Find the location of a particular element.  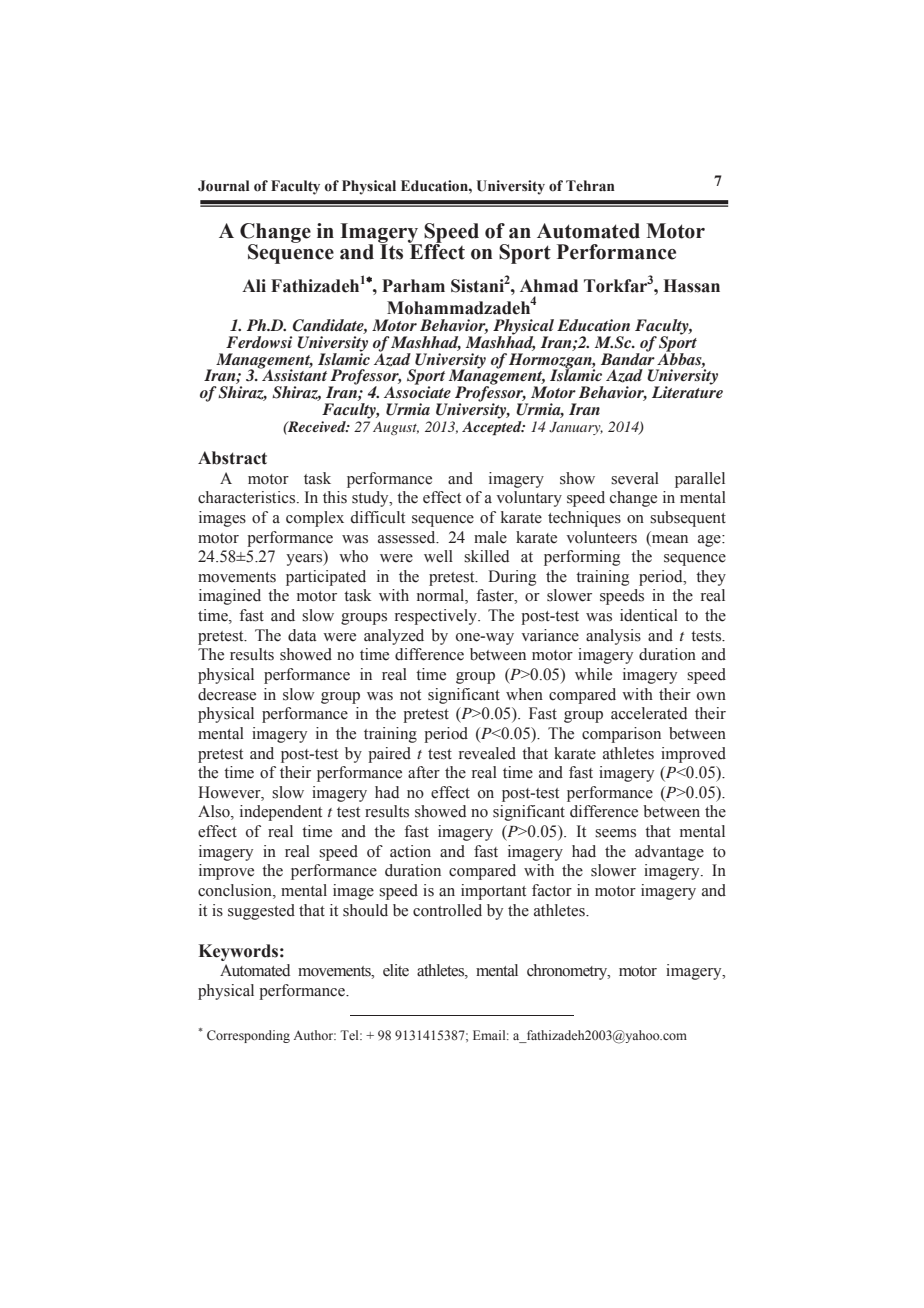

Bandar is located at coordinates (628, 357).
